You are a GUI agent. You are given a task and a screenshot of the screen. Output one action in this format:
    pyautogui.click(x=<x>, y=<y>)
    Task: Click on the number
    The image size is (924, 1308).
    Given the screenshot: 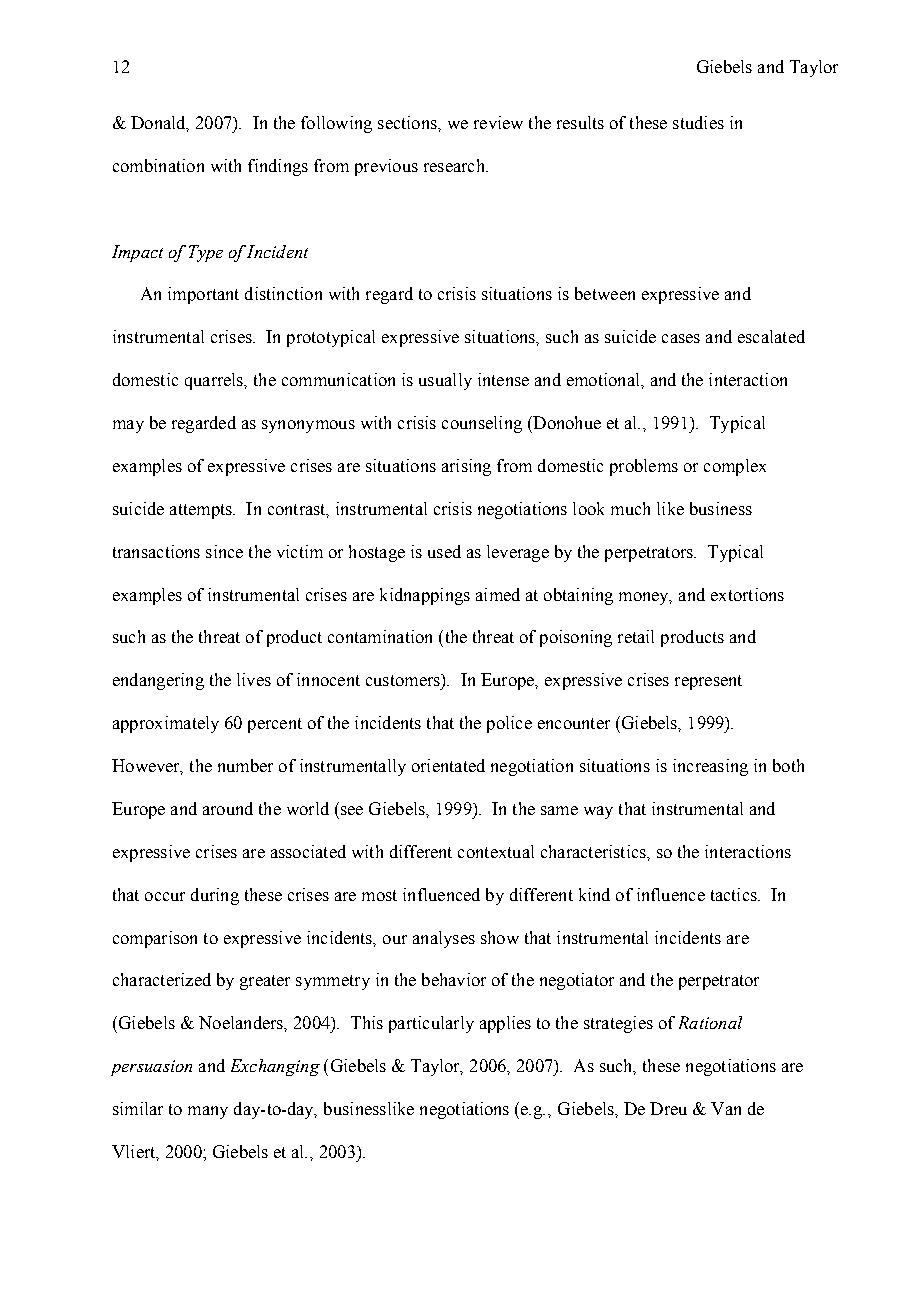 What is the action you would take?
    pyautogui.click(x=245, y=765)
